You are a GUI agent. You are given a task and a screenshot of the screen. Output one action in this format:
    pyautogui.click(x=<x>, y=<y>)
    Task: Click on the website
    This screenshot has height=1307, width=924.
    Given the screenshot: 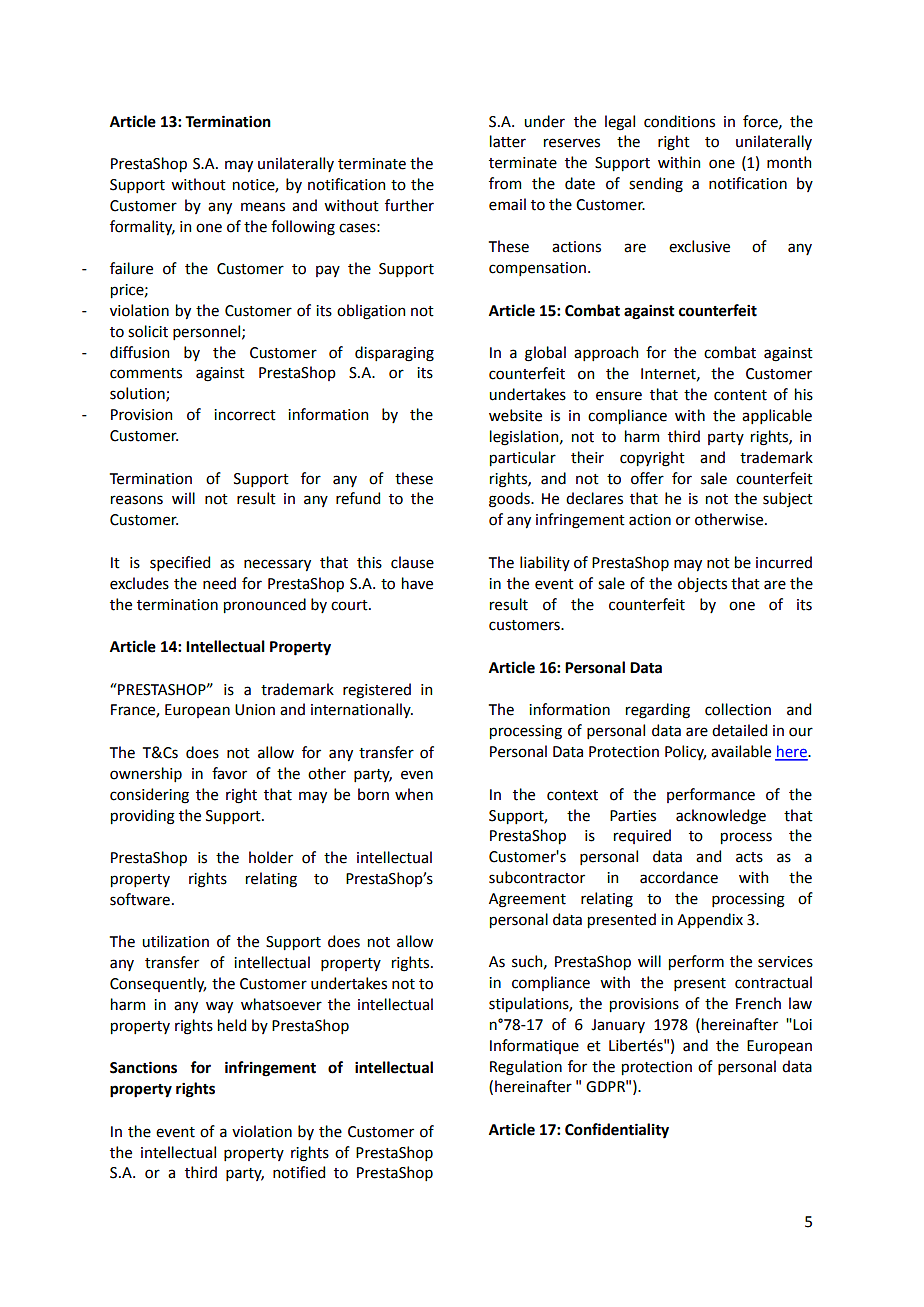 What is the action you would take?
    pyautogui.click(x=515, y=415)
